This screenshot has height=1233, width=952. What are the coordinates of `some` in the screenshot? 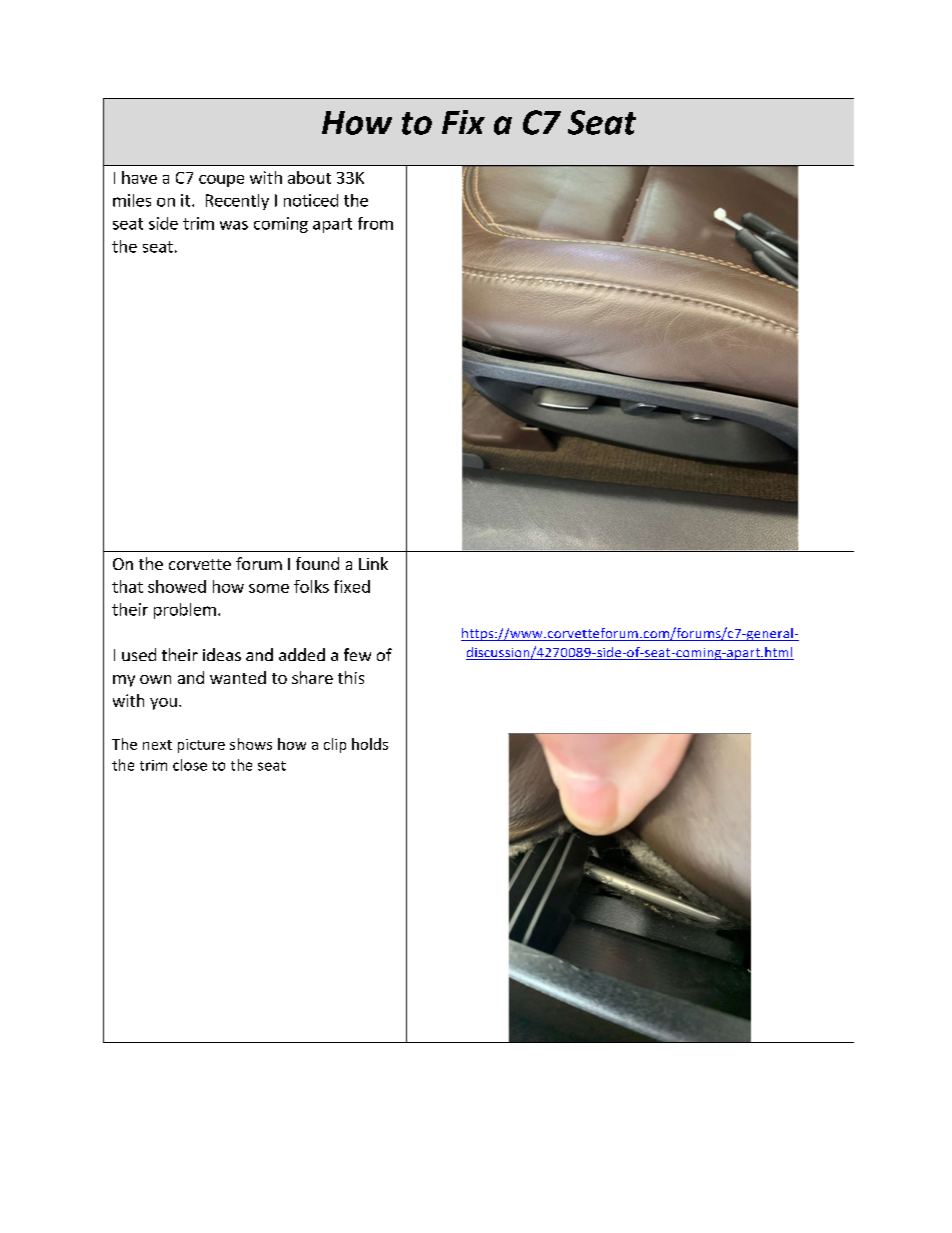 It's located at (269, 588).
